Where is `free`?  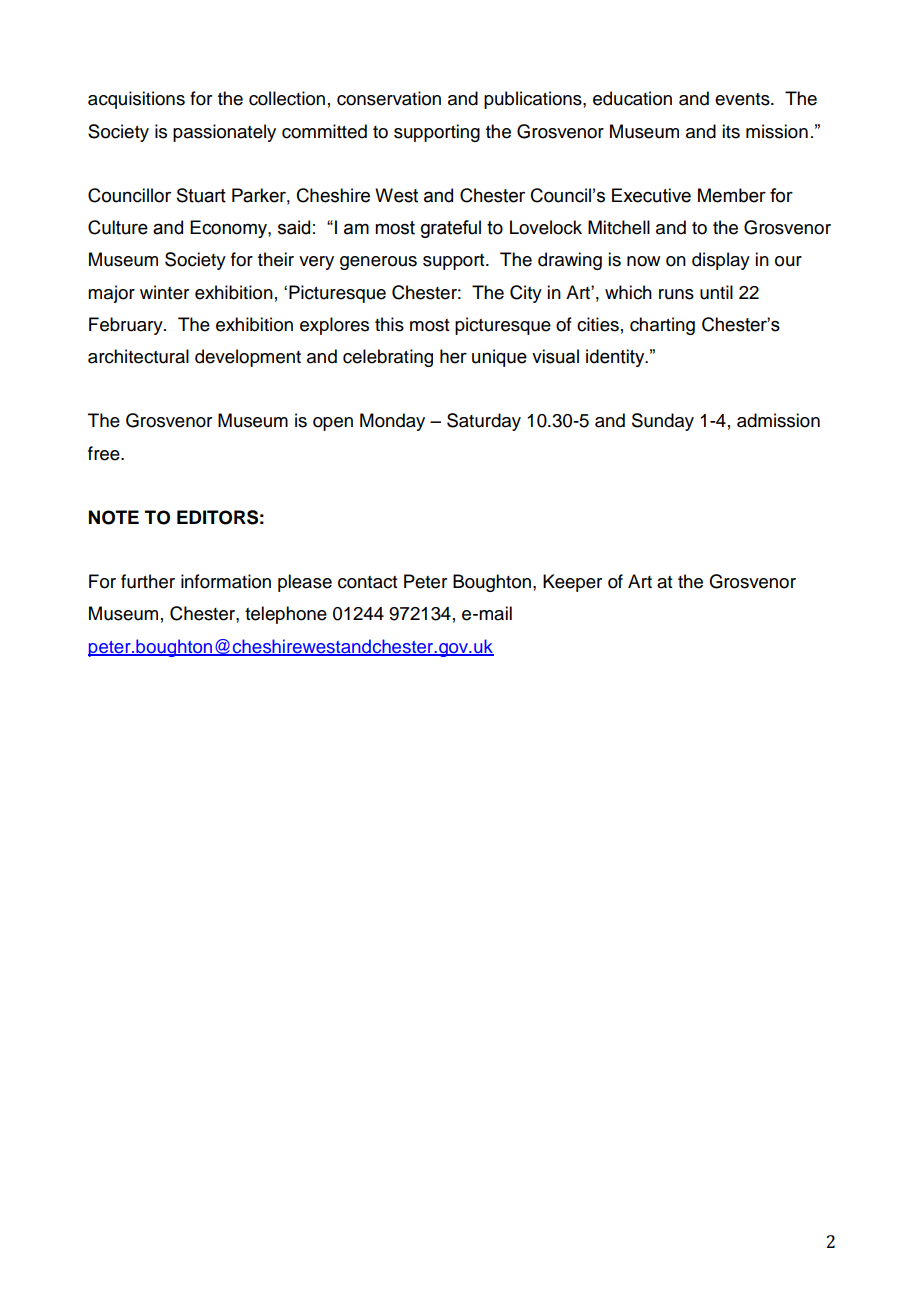
free is located at coordinates (105, 453).
